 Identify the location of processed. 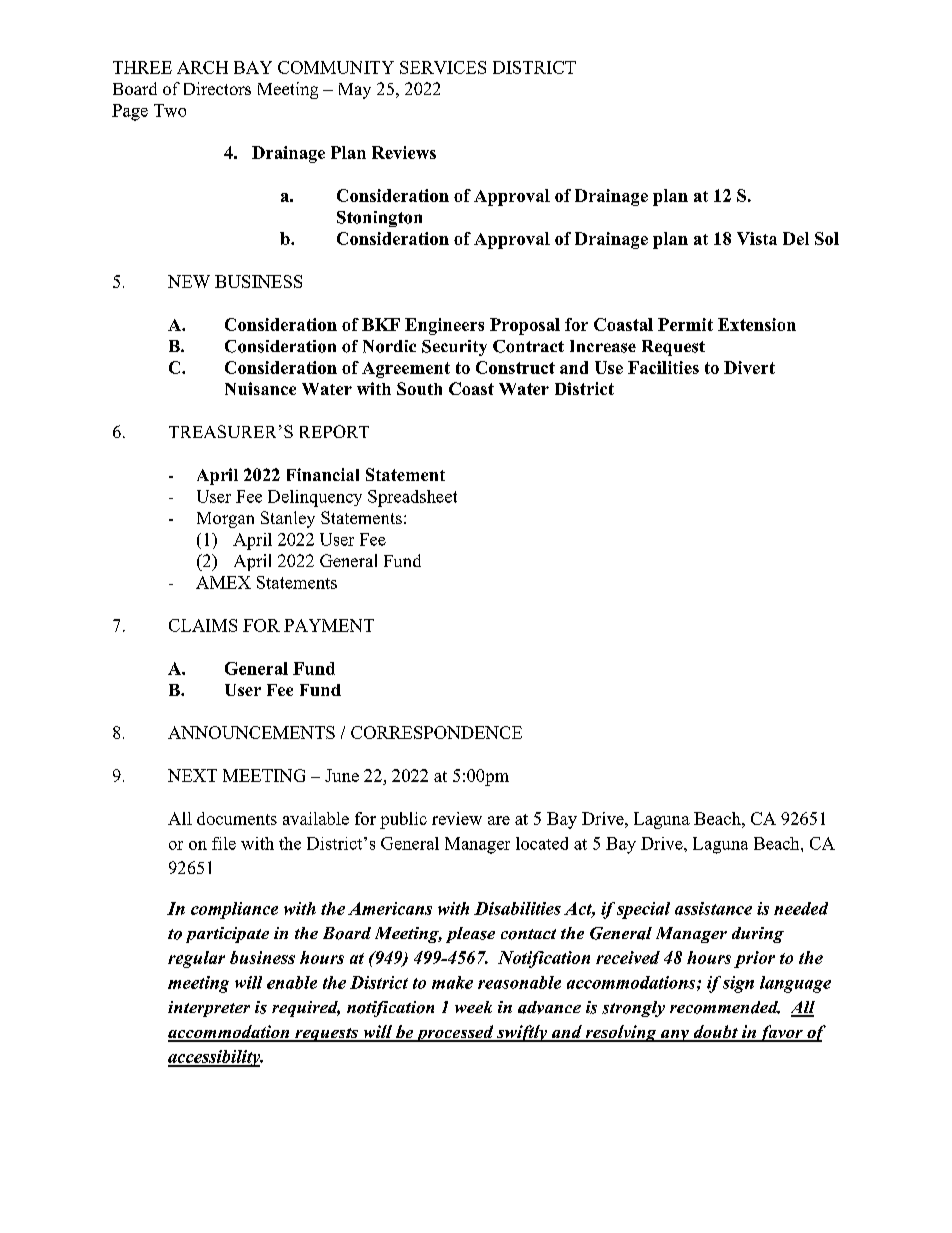
(455, 1033).
